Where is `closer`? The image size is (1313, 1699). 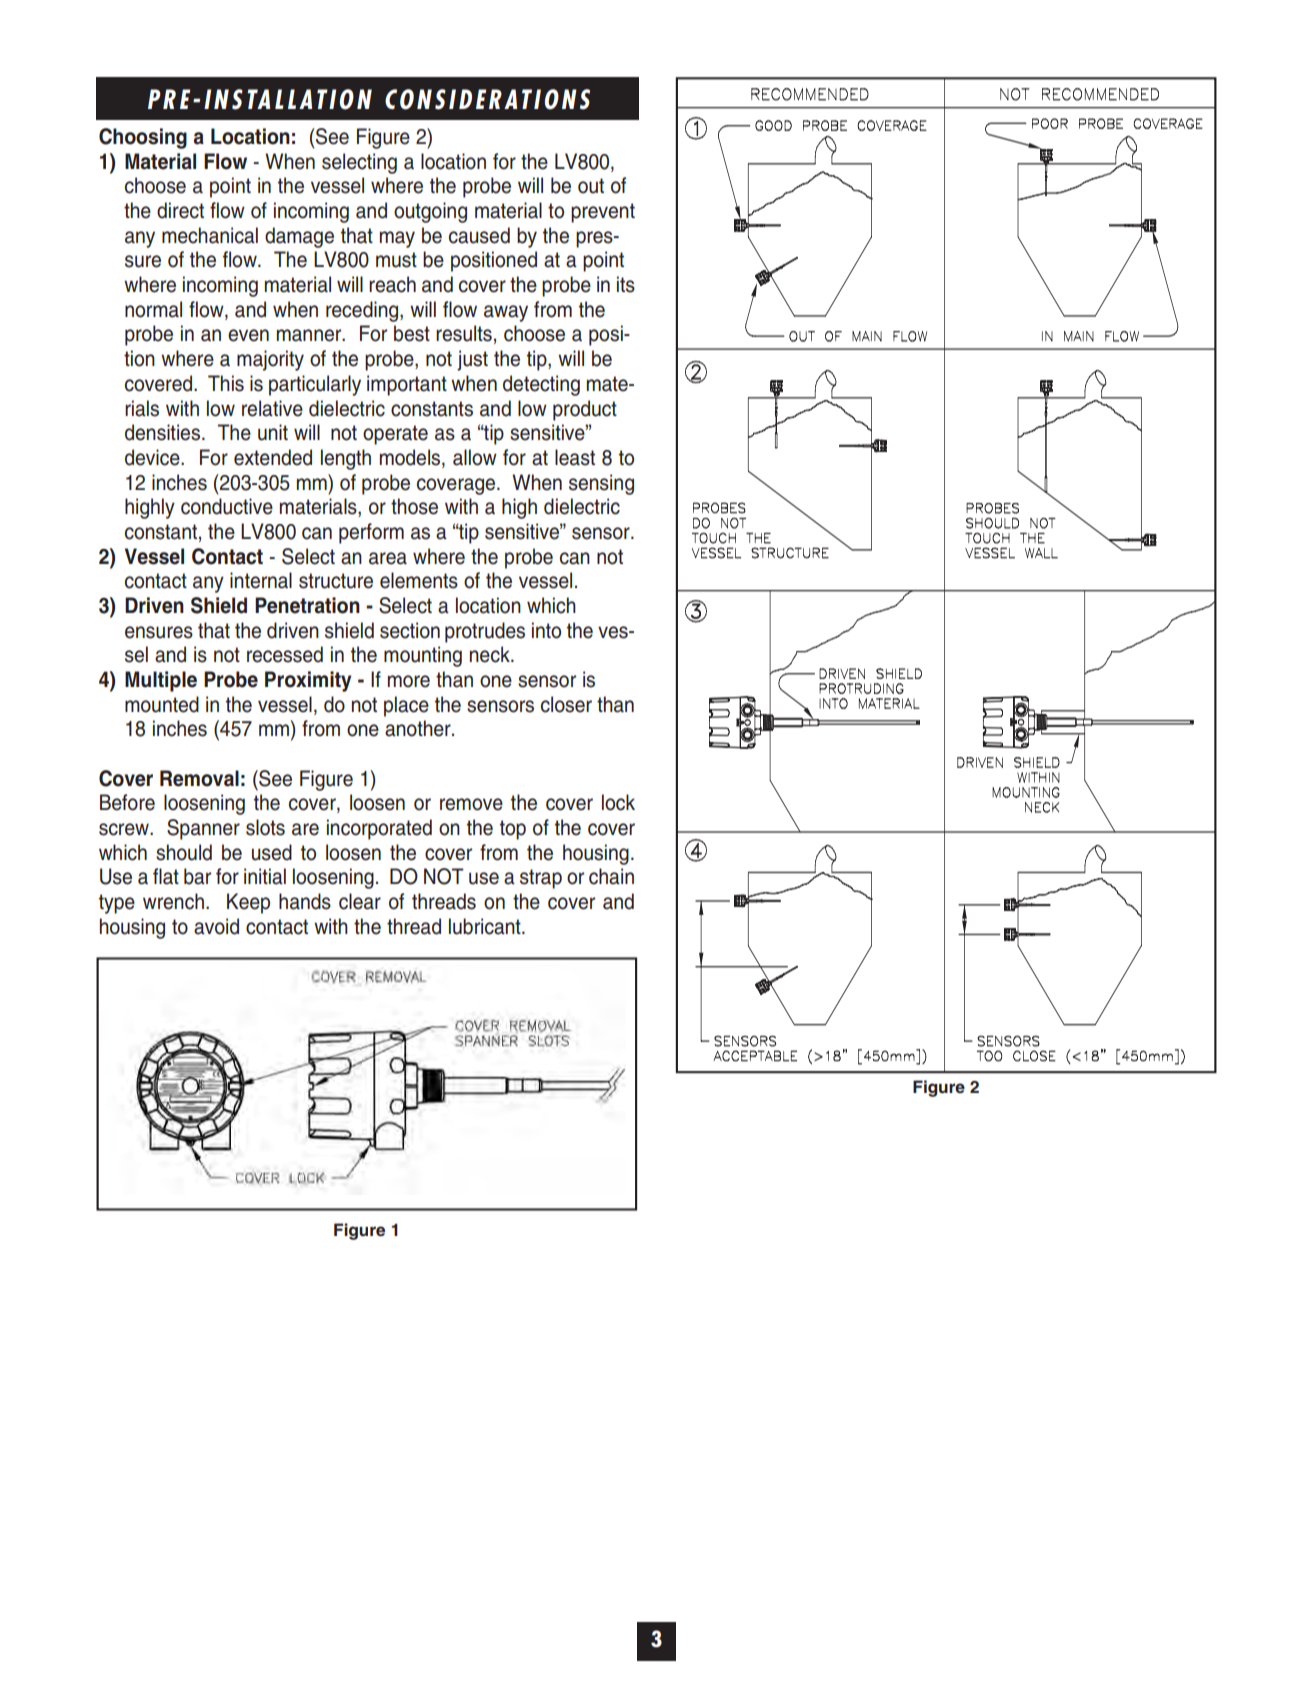
closer is located at coordinates (566, 704).
